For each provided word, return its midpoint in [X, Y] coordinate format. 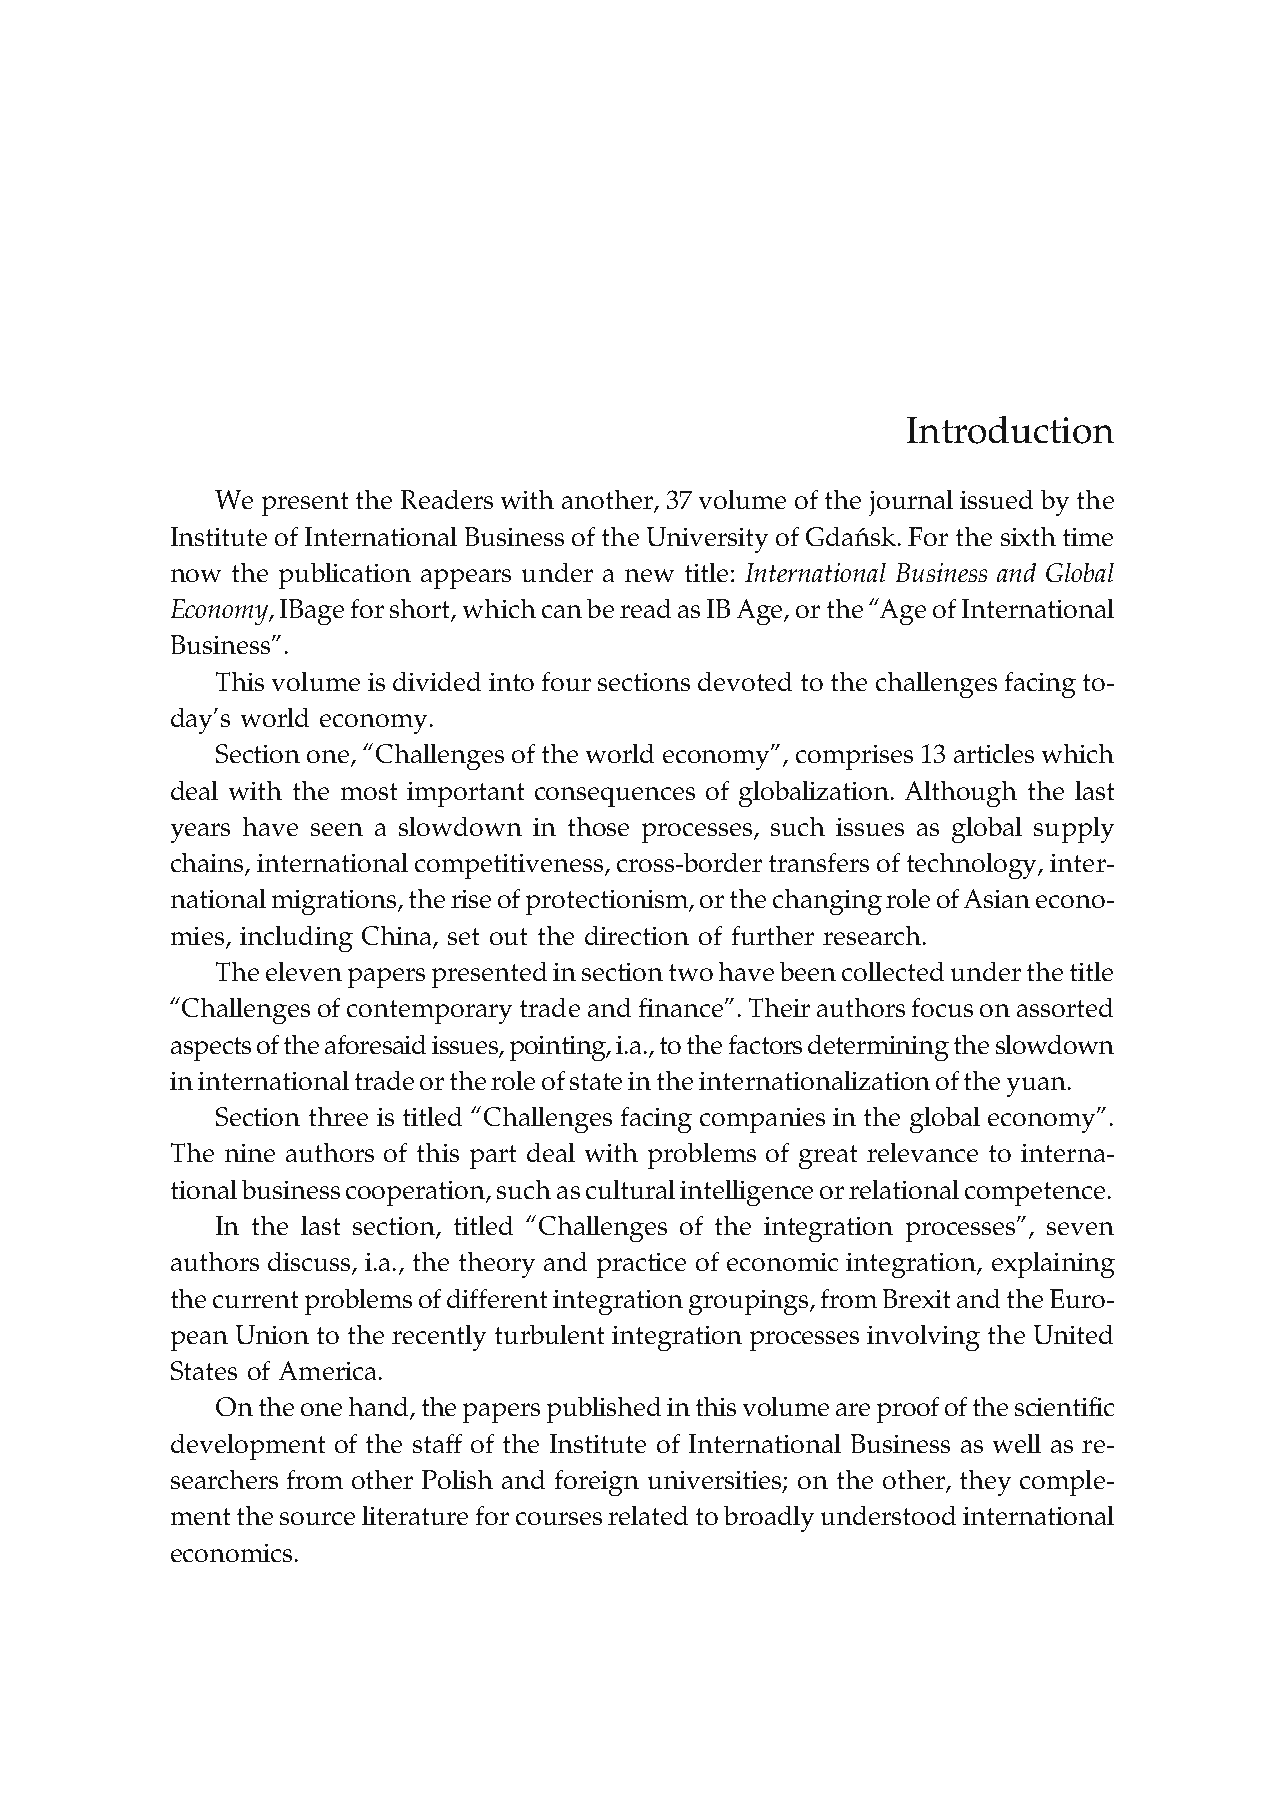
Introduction [1010, 430]
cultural [630, 1189]
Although [961, 794]
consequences [615, 797]
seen [337, 829]
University [707, 540]
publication [345, 576]
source [317, 1518]
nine [250, 1153]
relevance [922, 1152]
